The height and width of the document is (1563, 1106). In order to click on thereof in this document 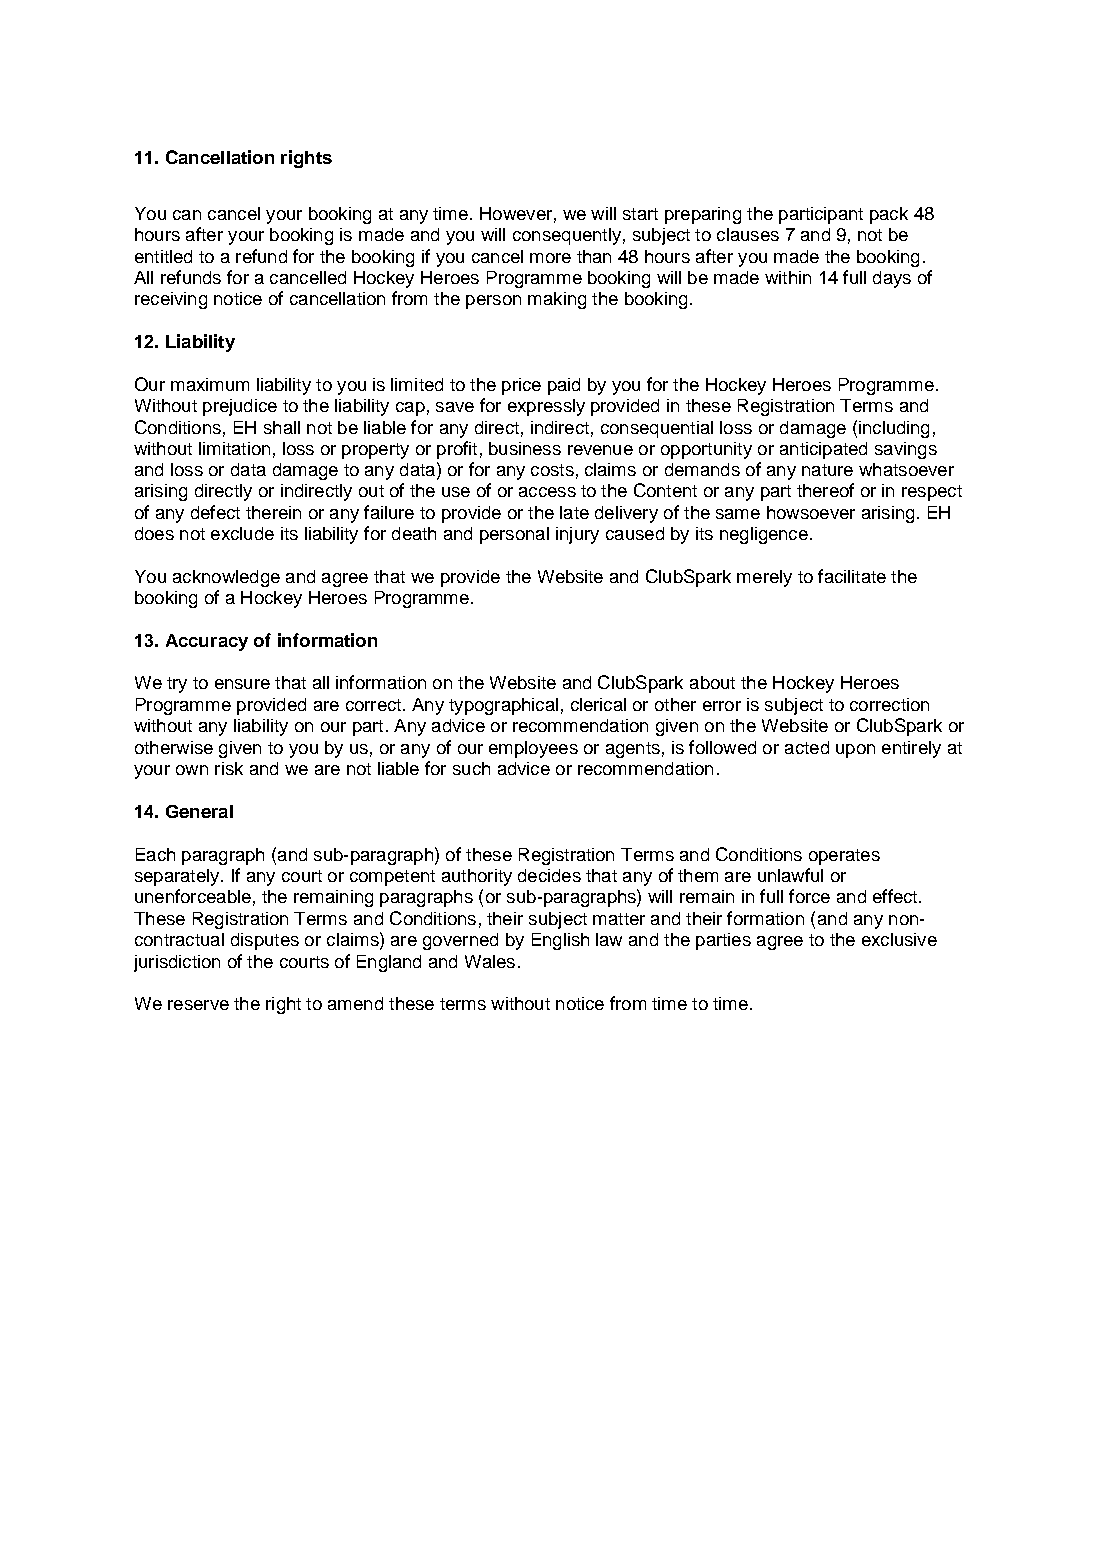, I will do `click(825, 490)`.
